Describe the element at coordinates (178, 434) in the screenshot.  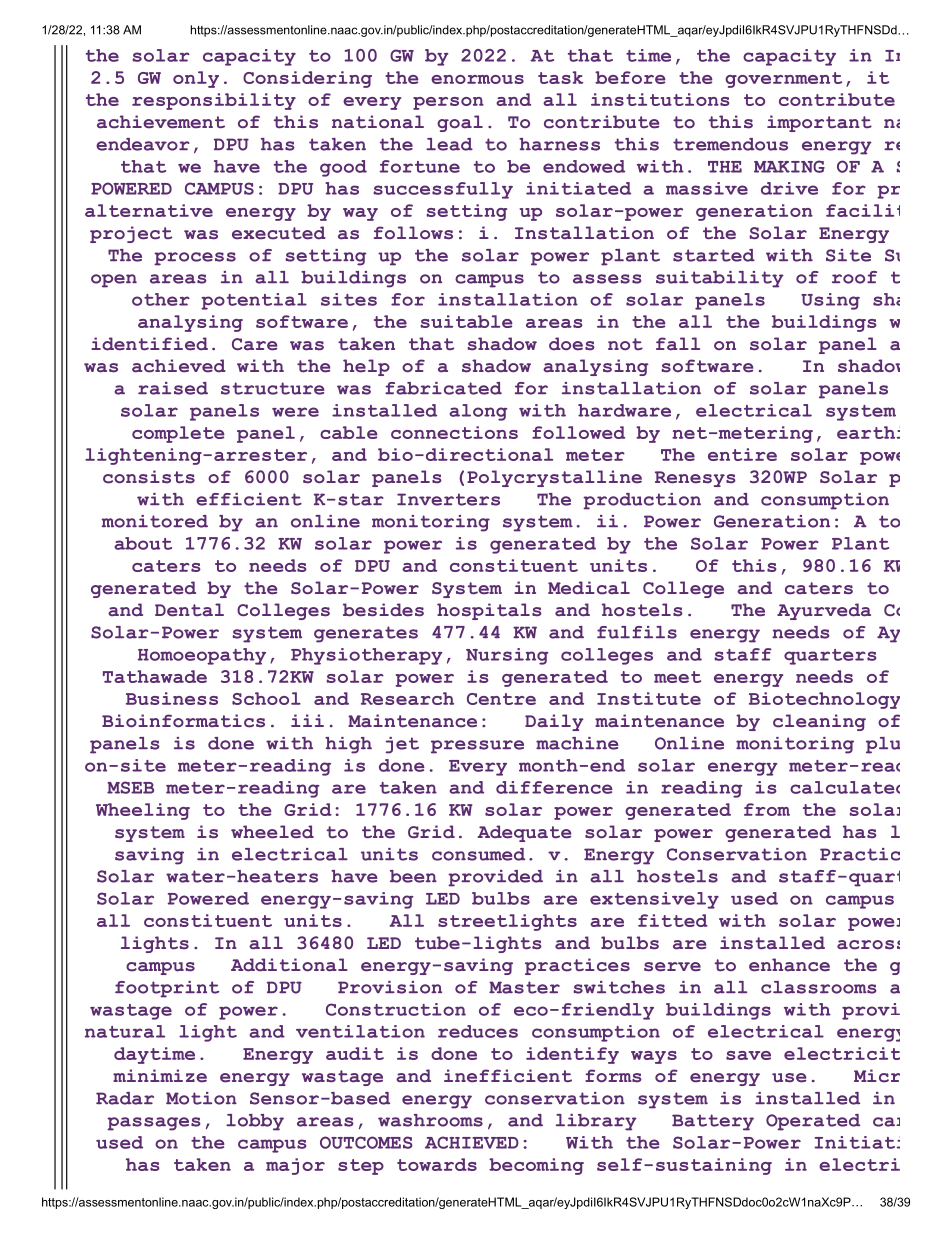
I see `complete` at that location.
